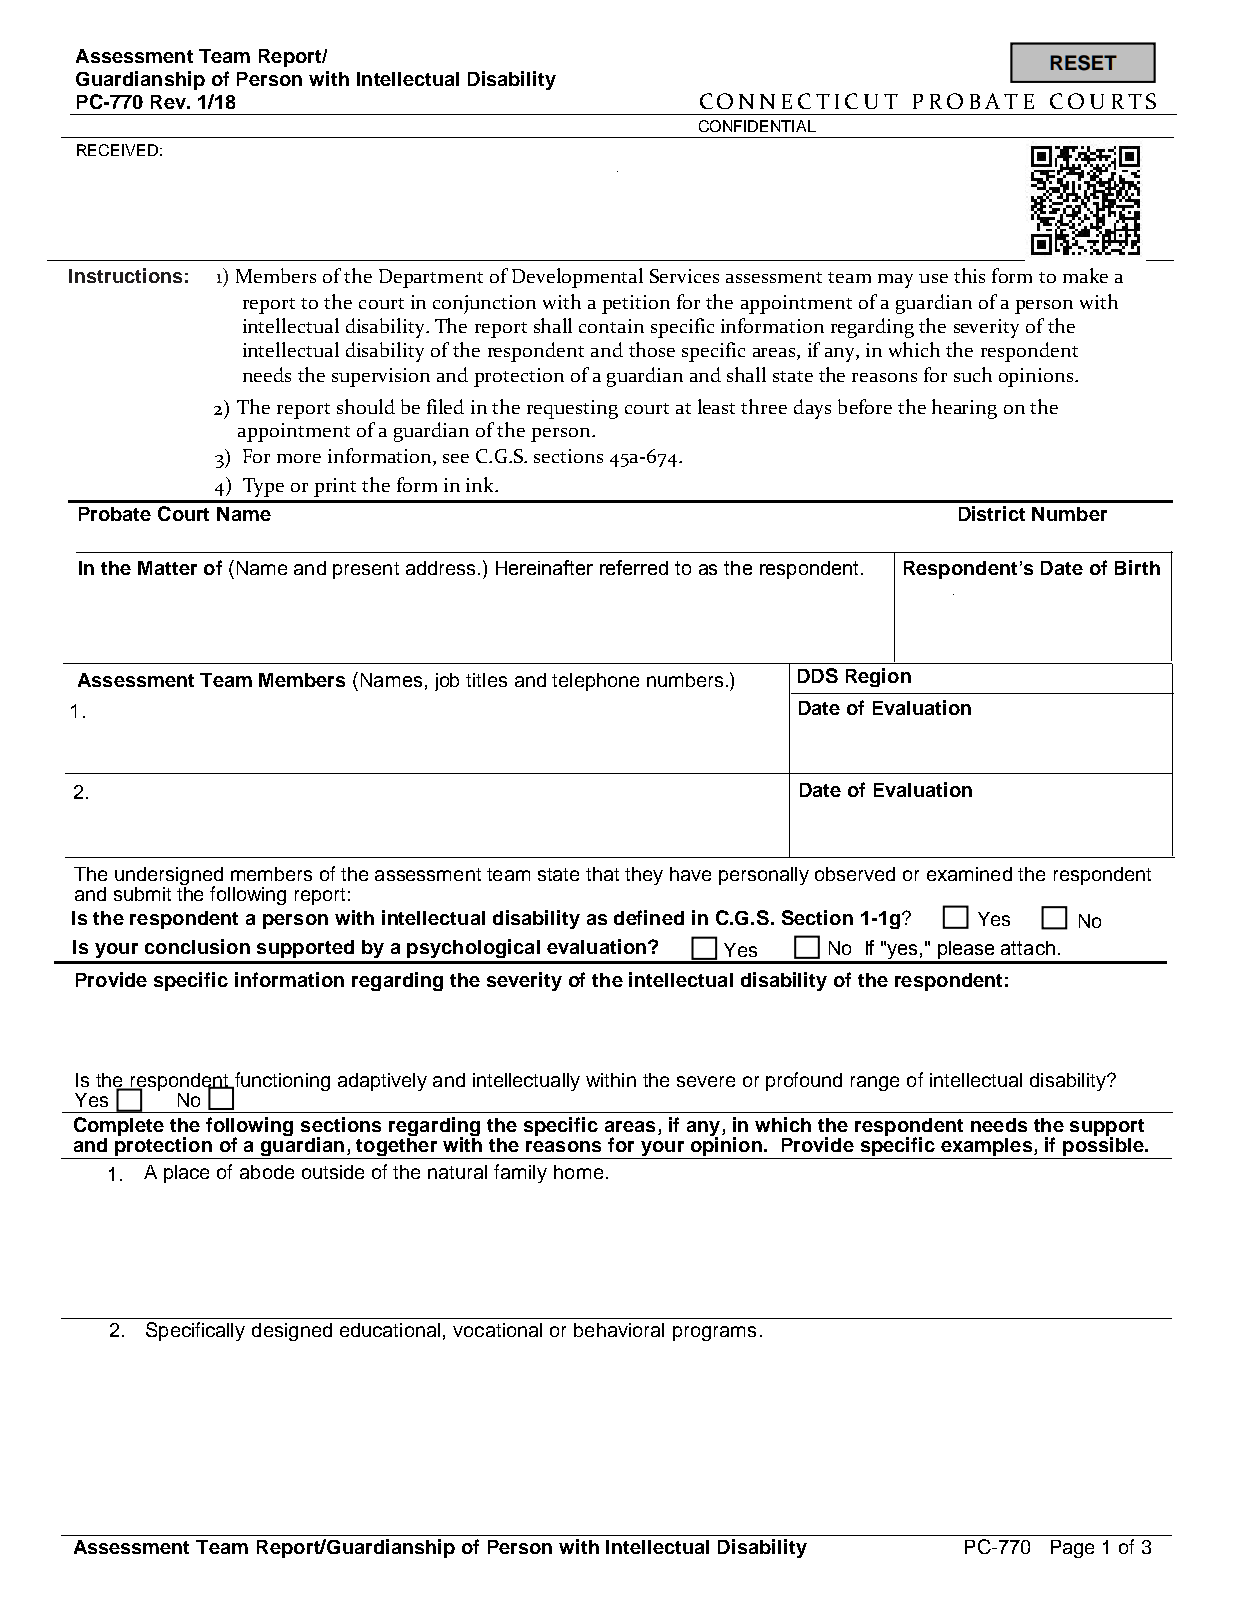 The height and width of the screenshot is (1597, 1234). I want to click on home, so click(578, 1172).
